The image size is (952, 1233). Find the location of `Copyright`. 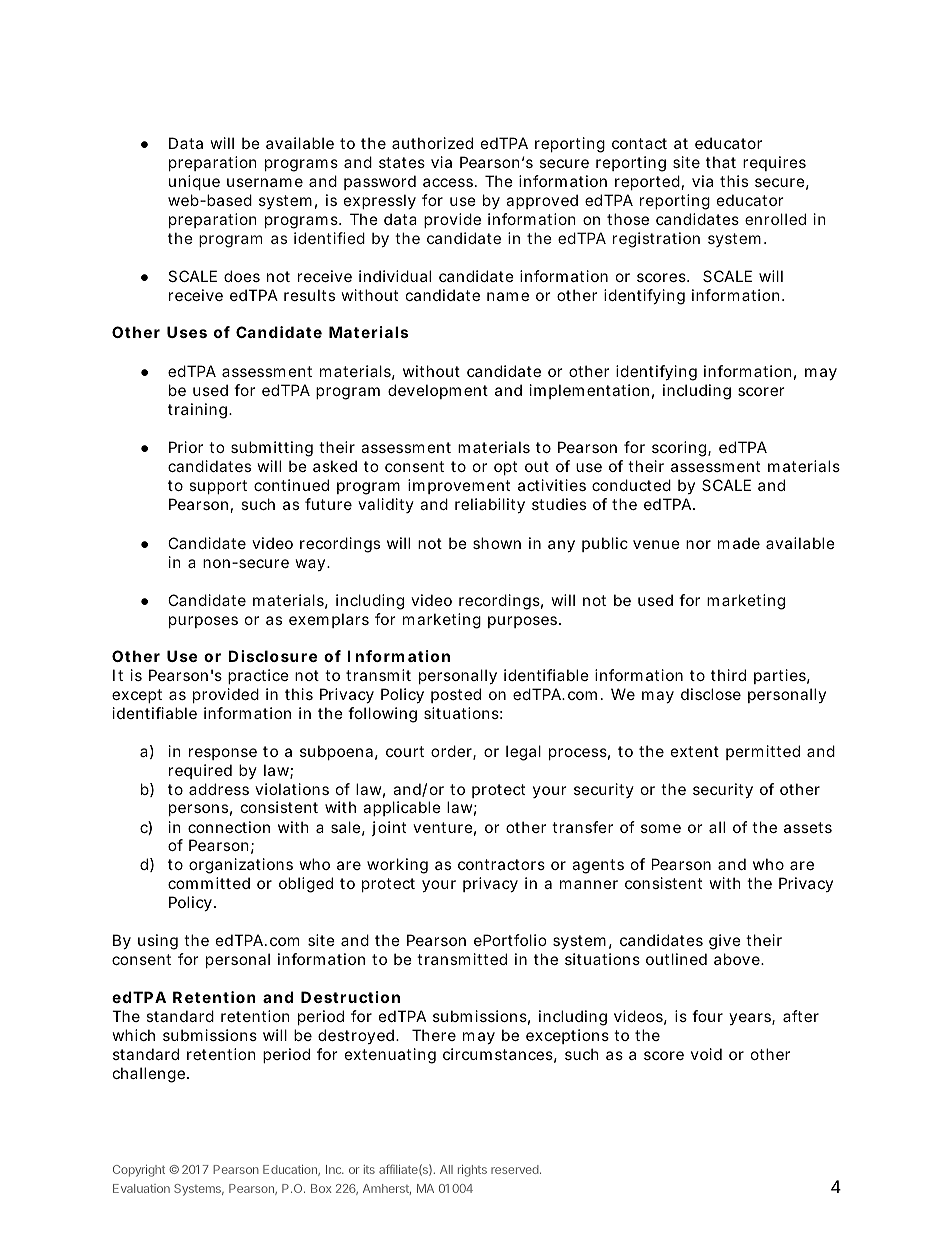

Copyright is located at coordinates (139, 1171).
